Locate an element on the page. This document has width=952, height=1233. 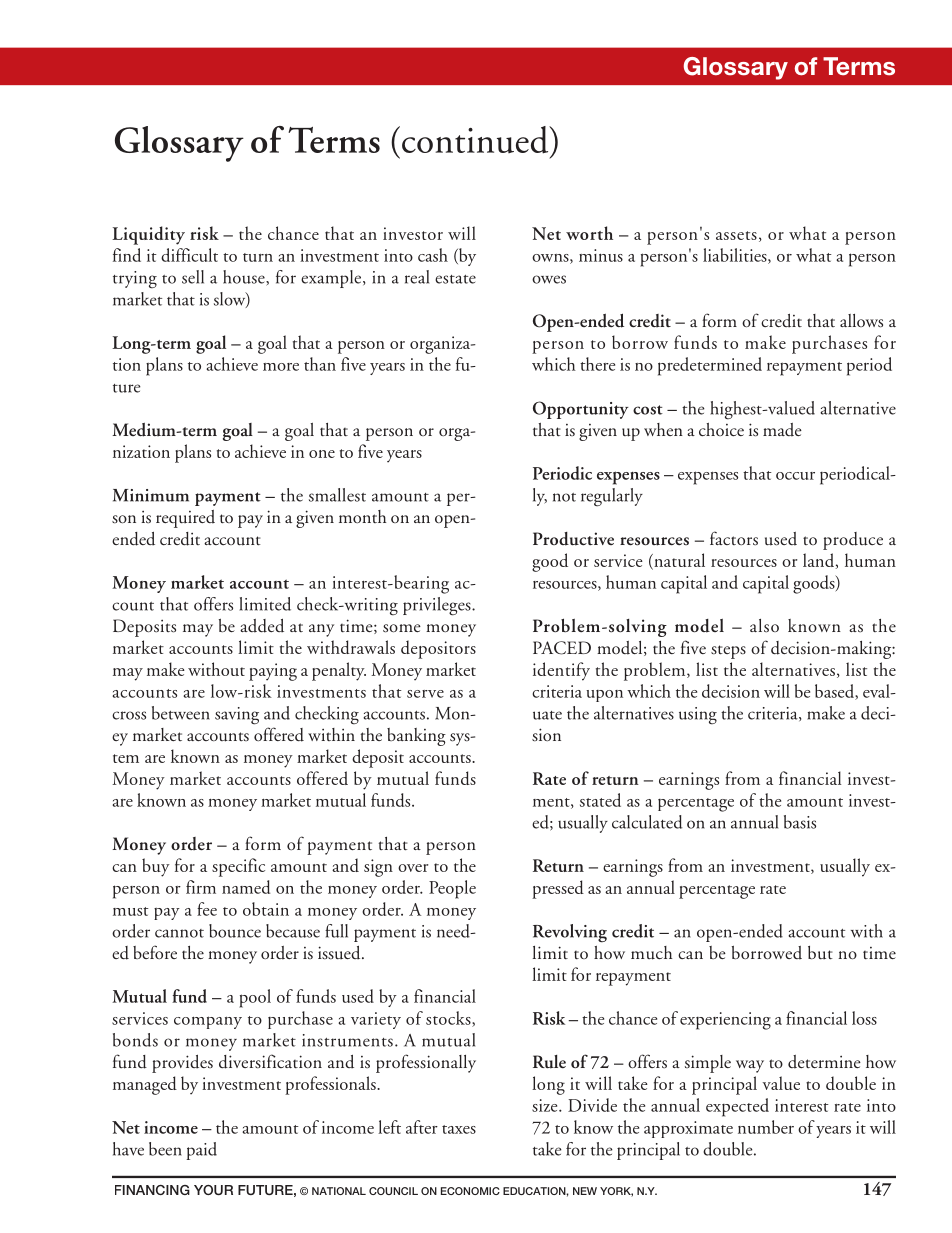
People is located at coordinates (452, 889).
